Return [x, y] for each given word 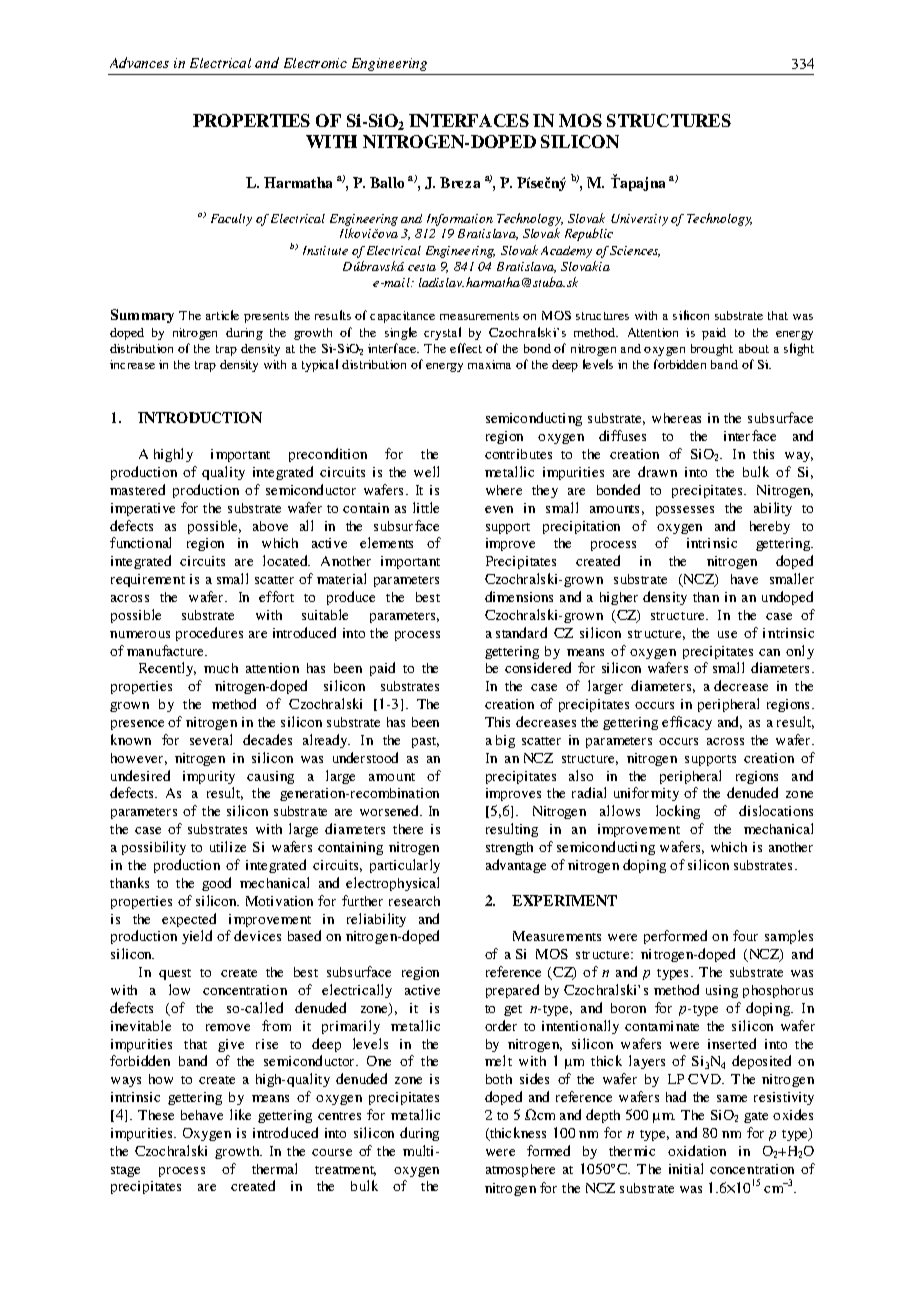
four [745, 935]
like [240, 1114]
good [216, 884]
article [222, 315]
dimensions [519, 596]
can [769, 652]
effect [466, 348]
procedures [209, 634]
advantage [516, 866]
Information [460, 220]
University [639, 220]
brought [712, 350]
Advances [139, 62]
